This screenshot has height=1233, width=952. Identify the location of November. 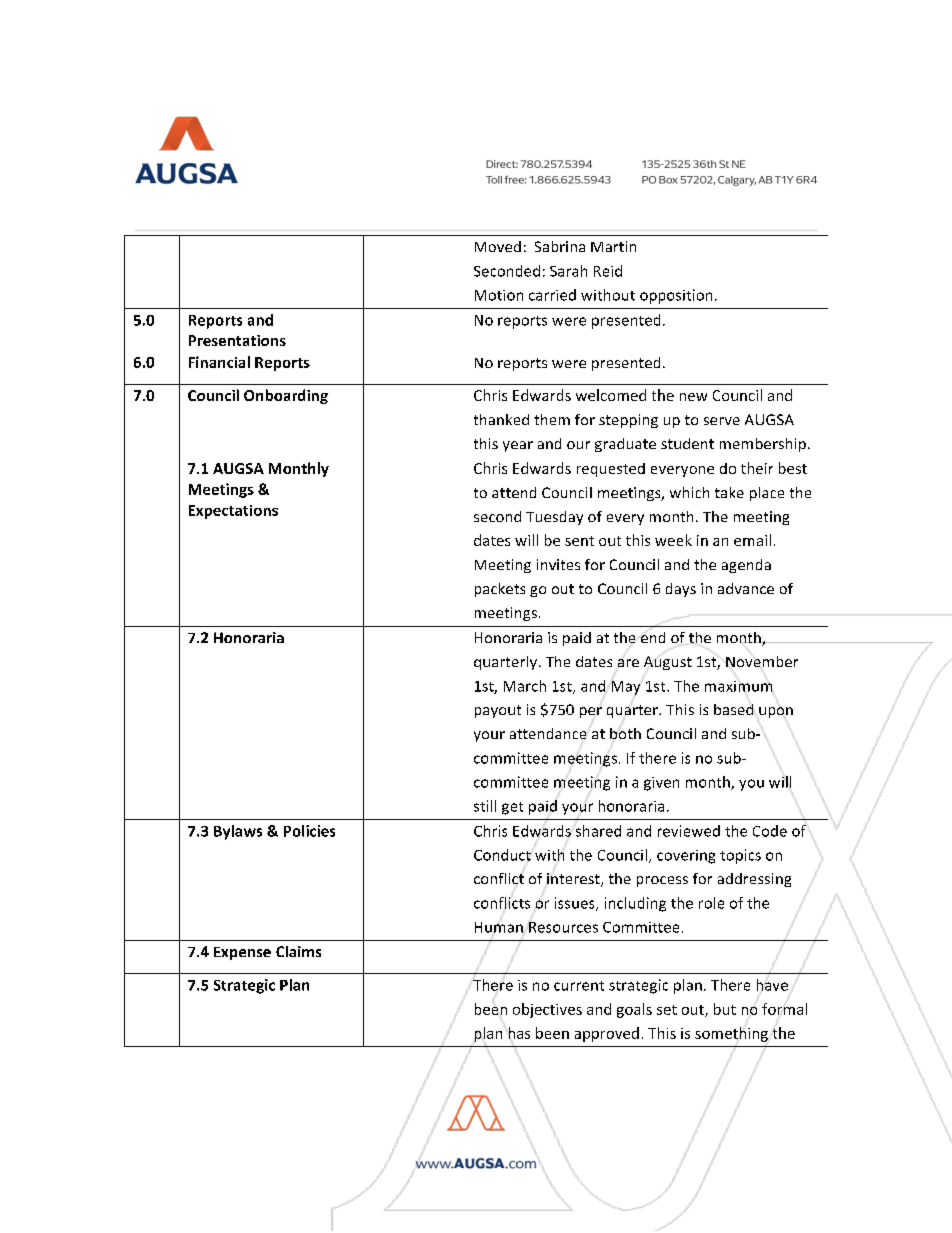
(762, 661).
